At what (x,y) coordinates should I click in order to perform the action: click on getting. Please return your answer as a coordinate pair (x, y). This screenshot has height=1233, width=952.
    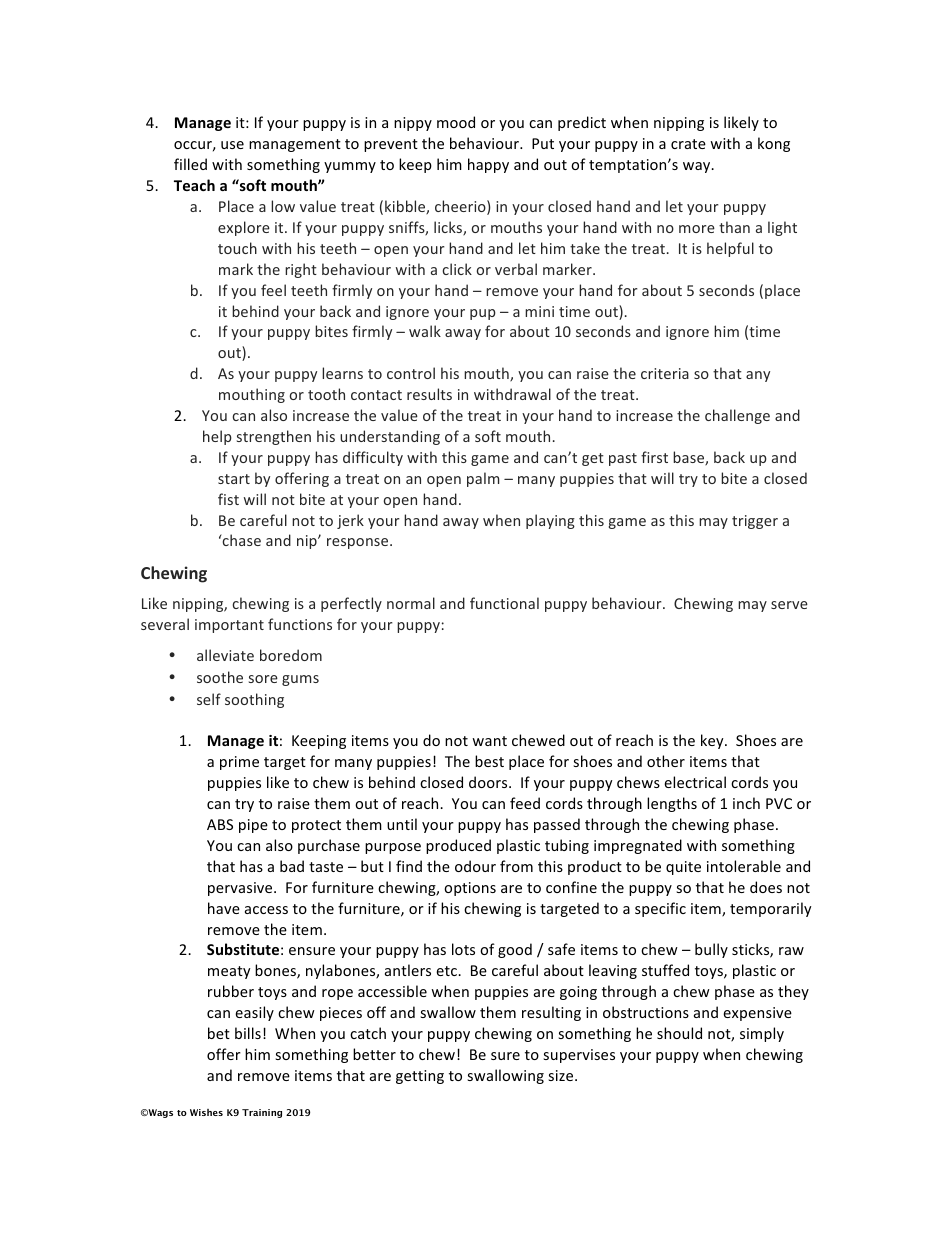
    Looking at the image, I should click on (420, 1077).
